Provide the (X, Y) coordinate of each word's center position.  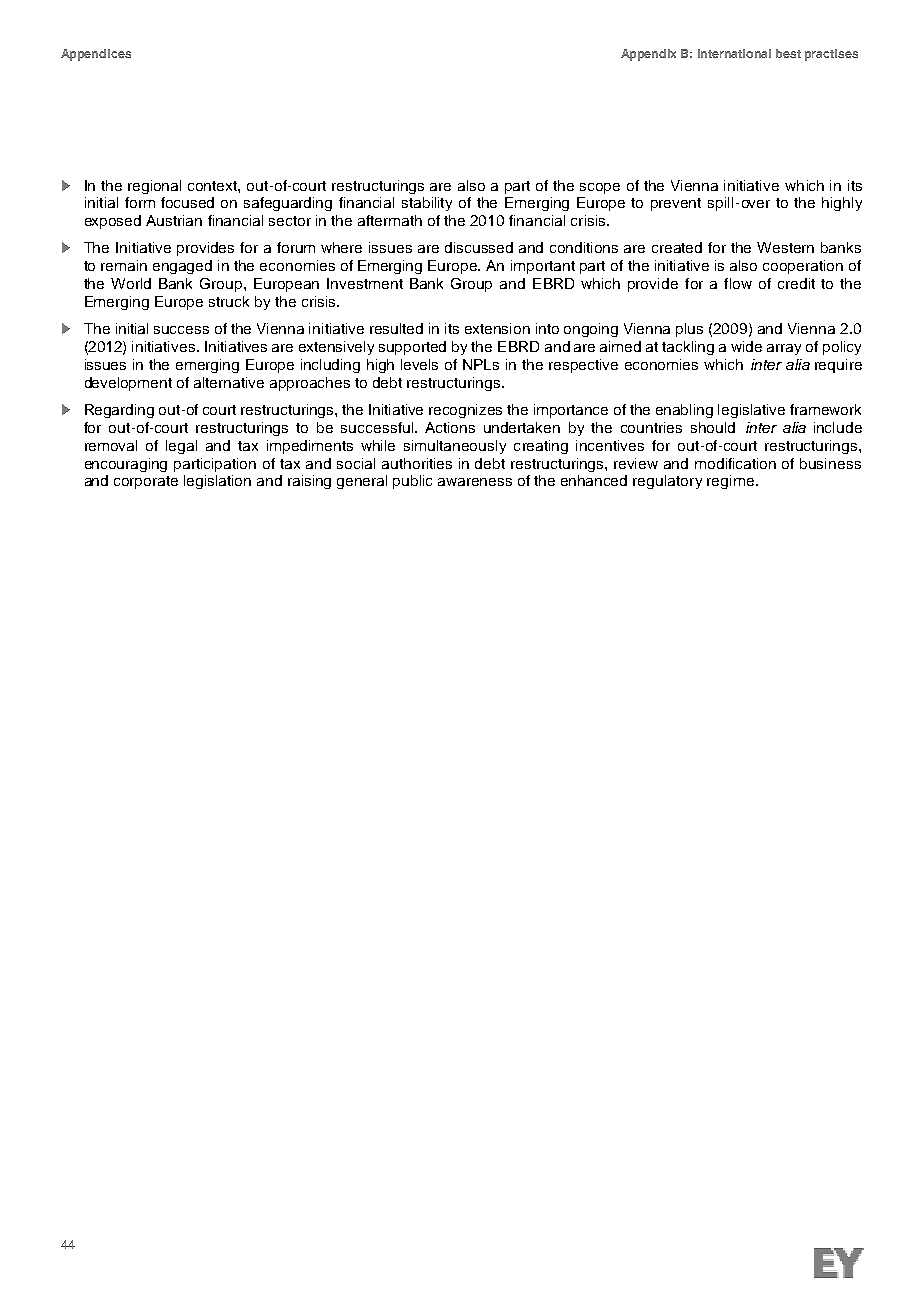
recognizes (465, 411)
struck (229, 301)
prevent (676, 204)
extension (497, 328)
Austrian (174, 220)
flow (738, 283)
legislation (217, 482)
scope (600, 188)
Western (785, 247)
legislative (751, 411)
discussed (479, 247)
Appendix (648, 55)
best (788, 53)
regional (154, 187)
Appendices (96, 55)
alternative (229, 382)
